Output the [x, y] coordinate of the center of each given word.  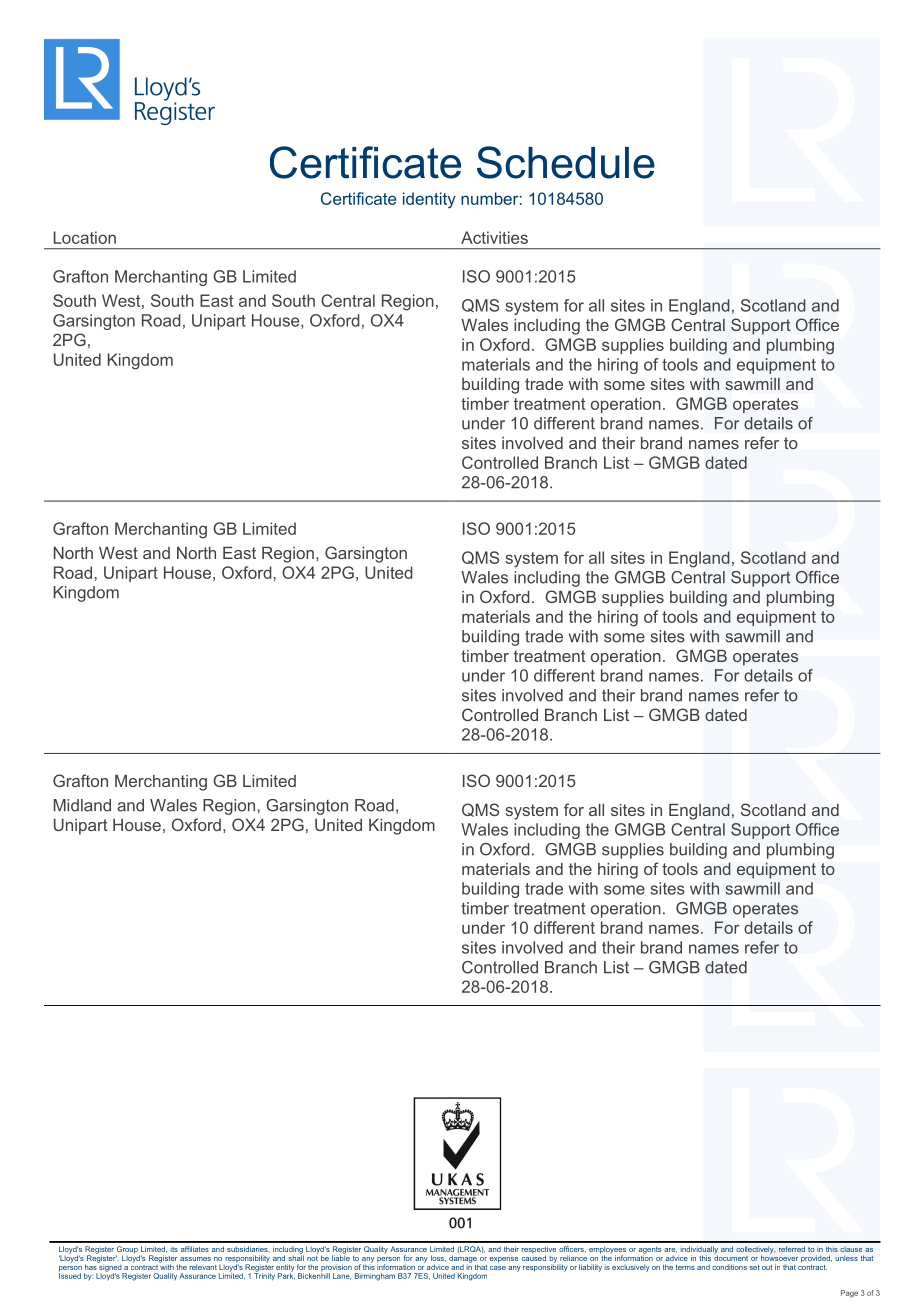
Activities [494, 237]
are [670, 1250]
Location [85, 237]
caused [534, 1257]
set [755, 1267]
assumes [195, 1259]
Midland [82, 805]
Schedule [566, 162]
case [498, 1268]
